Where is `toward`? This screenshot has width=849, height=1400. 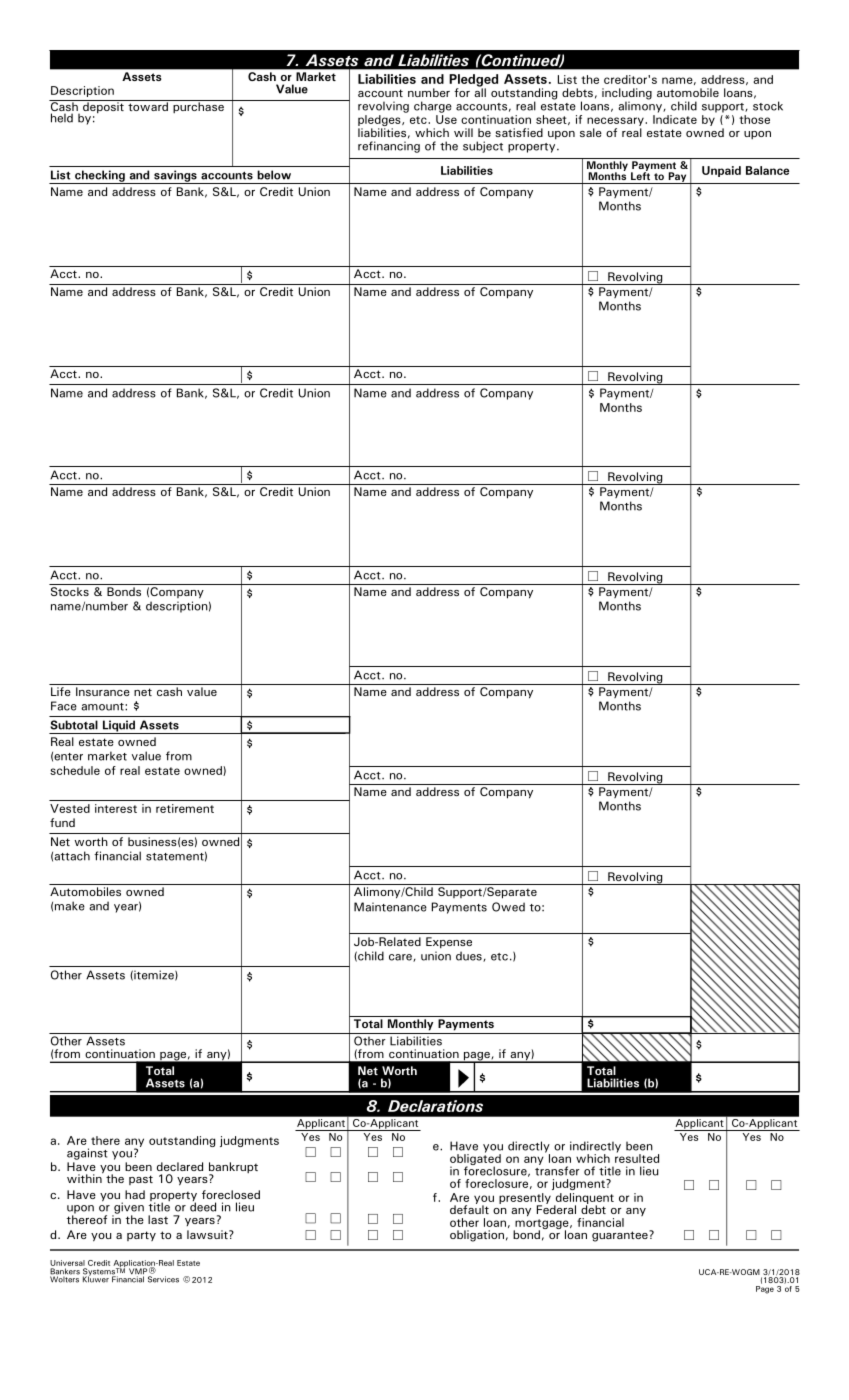
toward is located at coordinates (148, 105).
